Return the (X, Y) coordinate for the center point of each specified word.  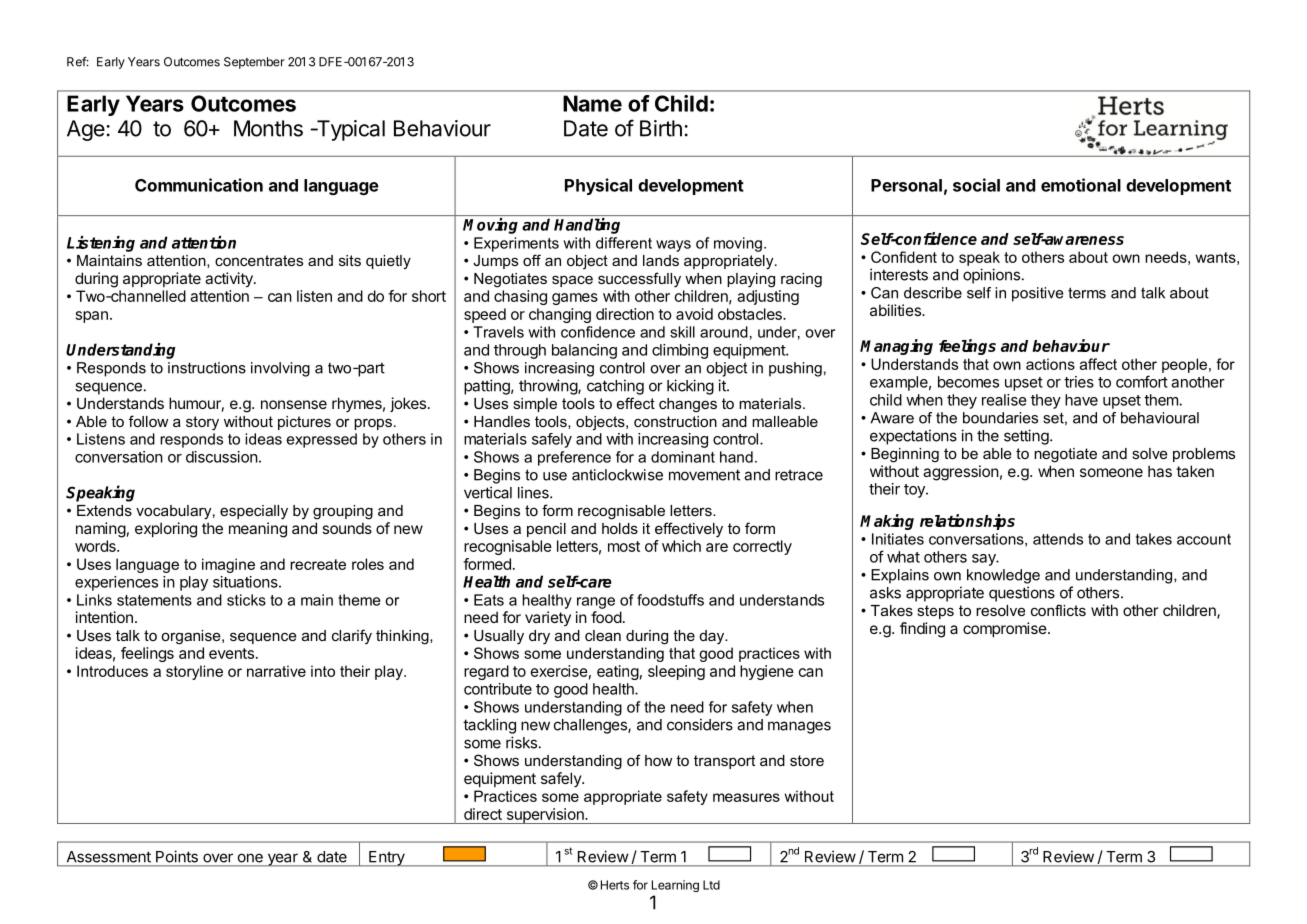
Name (592, 103)
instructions (207, 368)
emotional (1081, 185)
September (254, 63)
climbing (680, 351)
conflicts (1058, 610)
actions (1050, 364)
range (596, 603)
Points (177, 857)
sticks (246, 600)
